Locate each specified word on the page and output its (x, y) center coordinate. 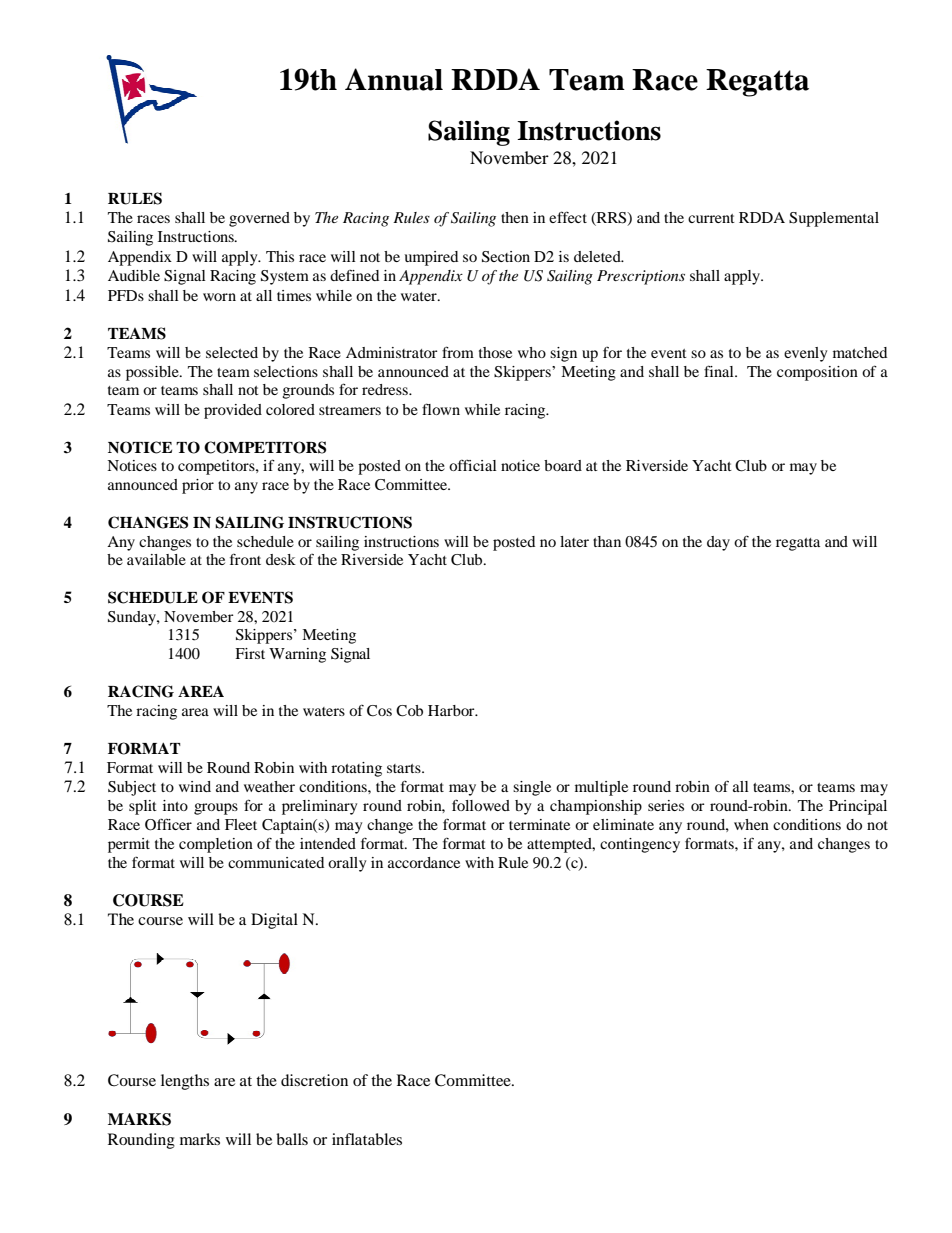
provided (233, 411)
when (751, 824)
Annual (394, 79)
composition (817, 373)
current (711, 218)
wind (195, 786)
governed (259, 219)
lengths (185, 1082)
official (473, 465)
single (532, 788)
